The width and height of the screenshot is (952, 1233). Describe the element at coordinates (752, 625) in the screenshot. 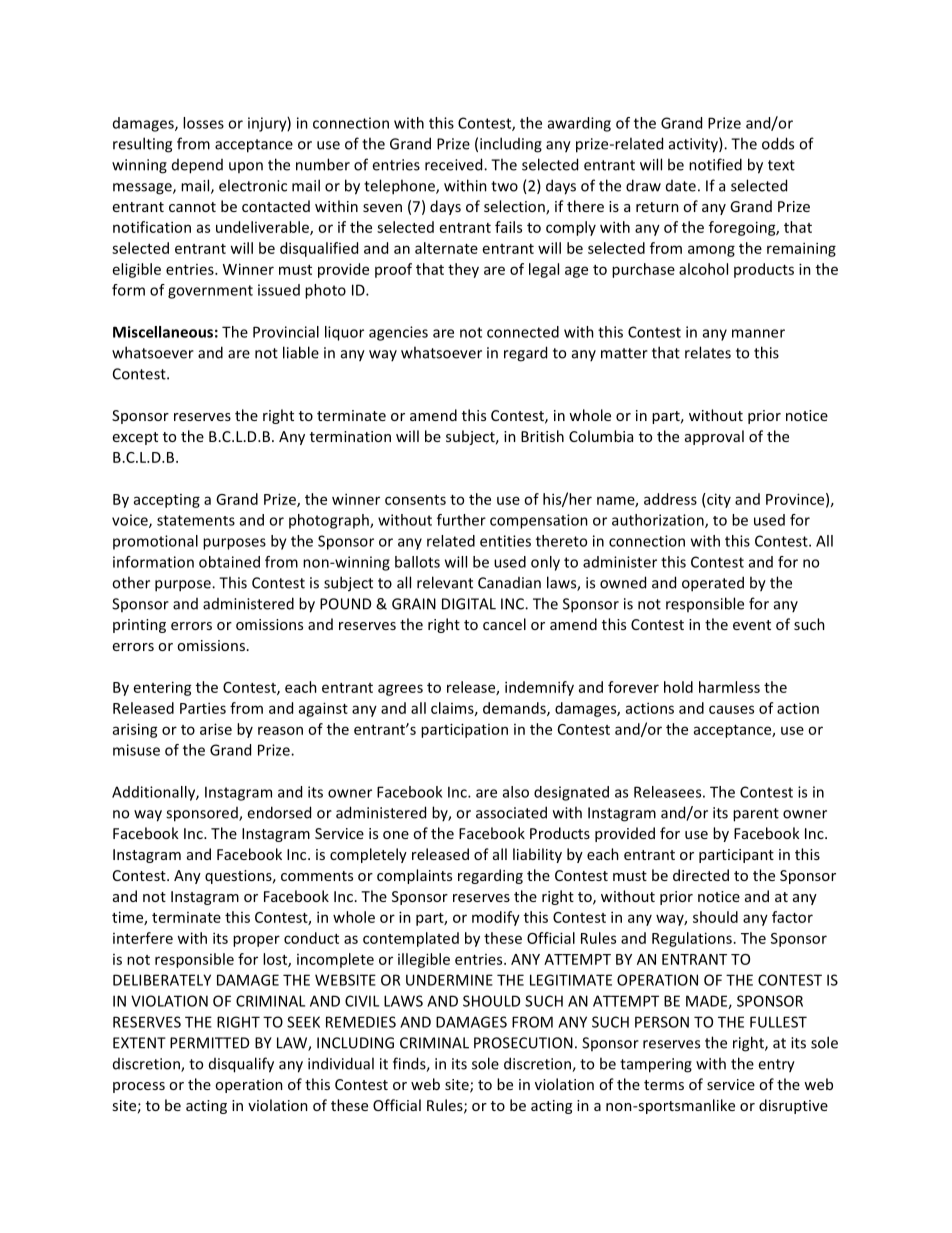

I see `event` at that location.
